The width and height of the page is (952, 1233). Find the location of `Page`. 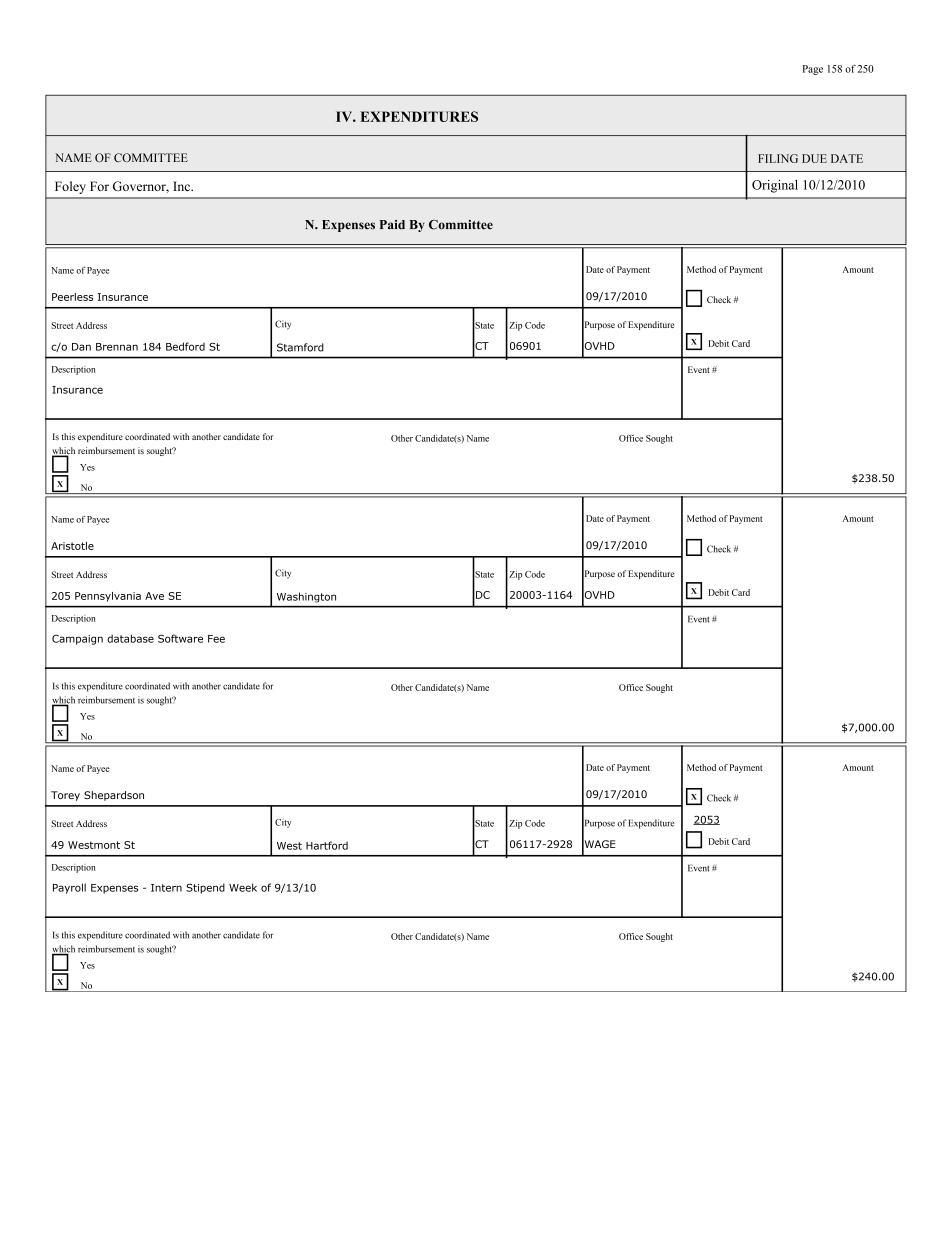

Page is located at coordinates (813, 70).
